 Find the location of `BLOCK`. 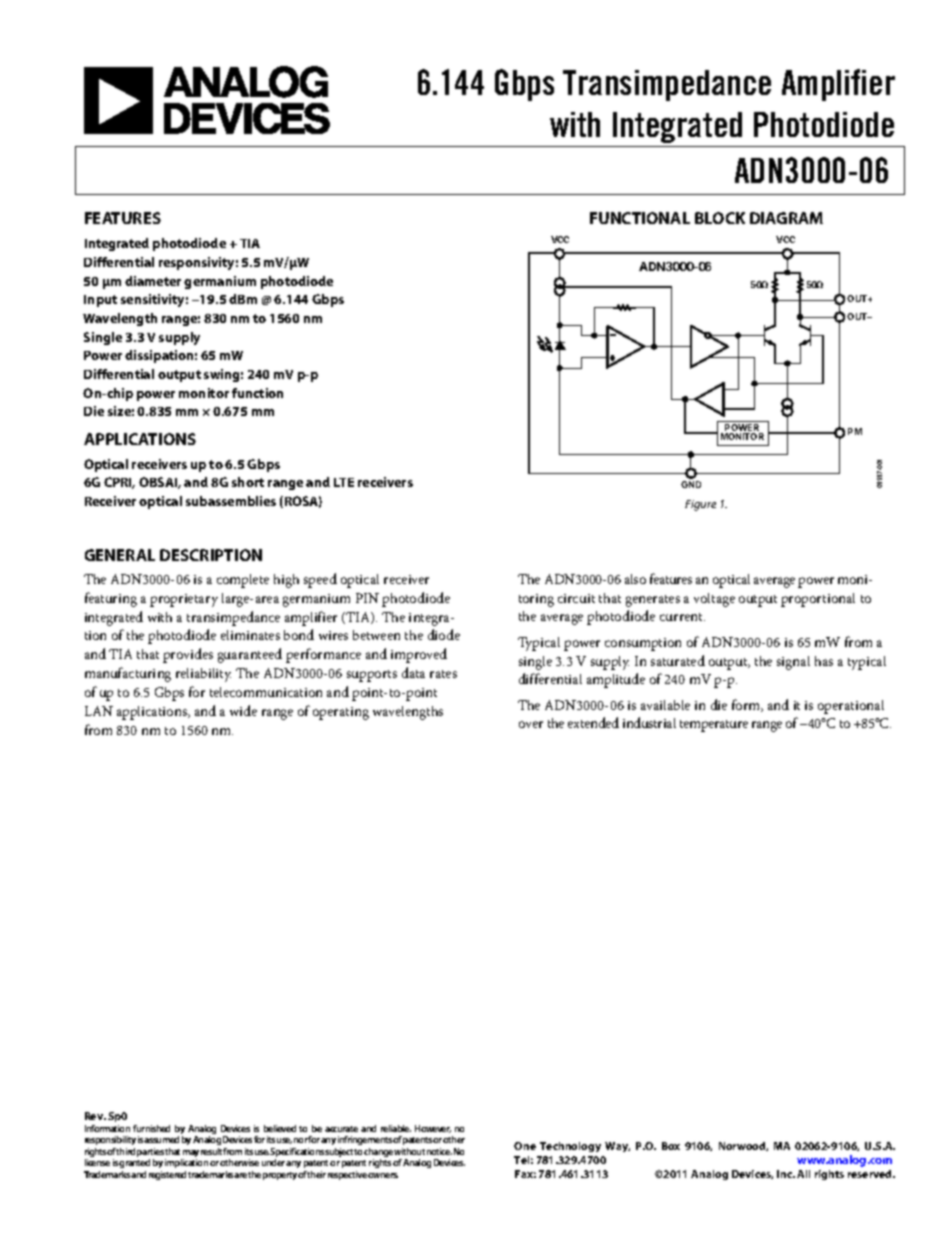

BLOCK is located at coordinates (720, 218).
